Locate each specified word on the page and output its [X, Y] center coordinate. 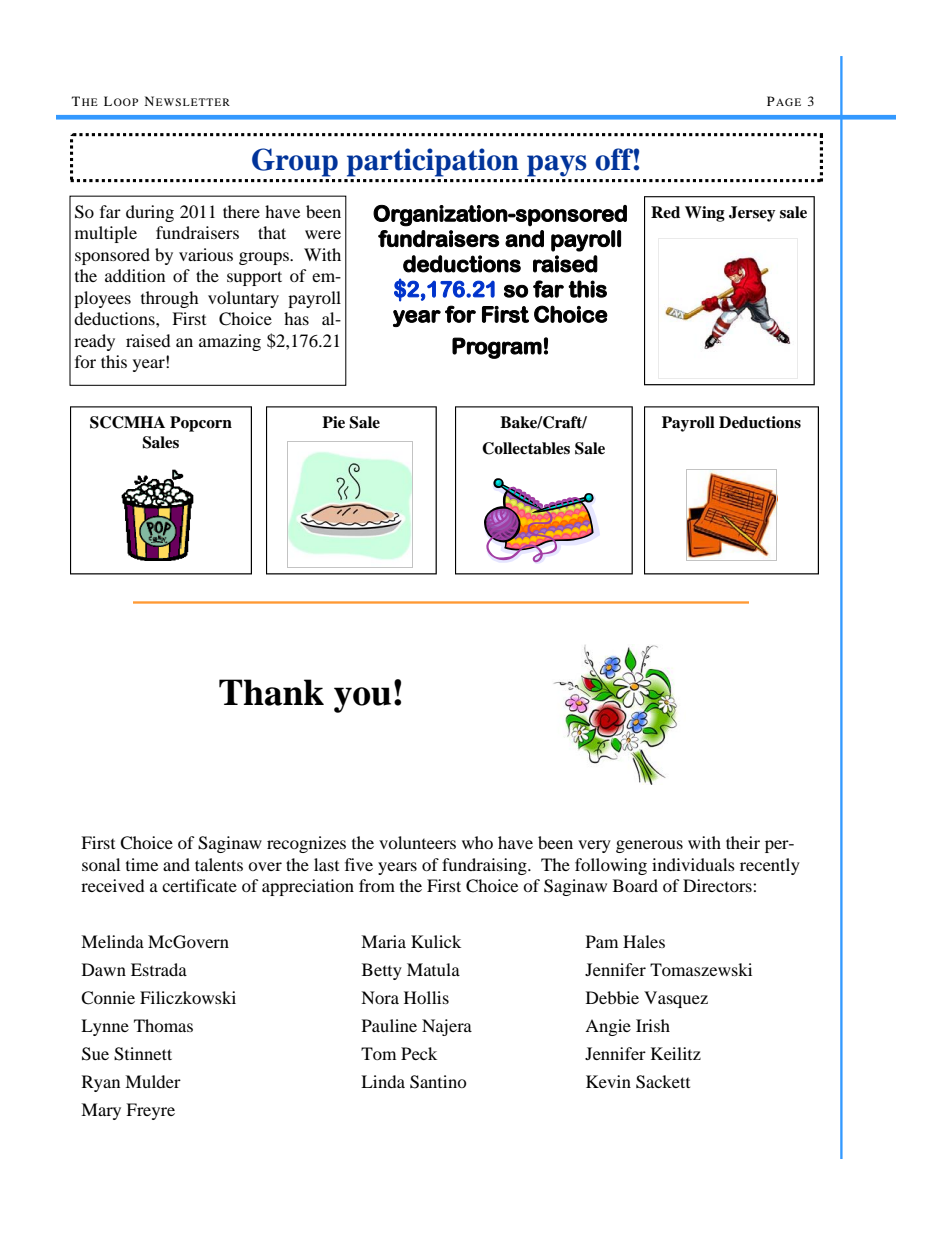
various [206, 254]
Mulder [153, 1081]
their [743, 842]
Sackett [663, 1082]
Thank [271, 692]
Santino [438, 1082]
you [362, 700]
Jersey [752, 214]
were [323, 234]
